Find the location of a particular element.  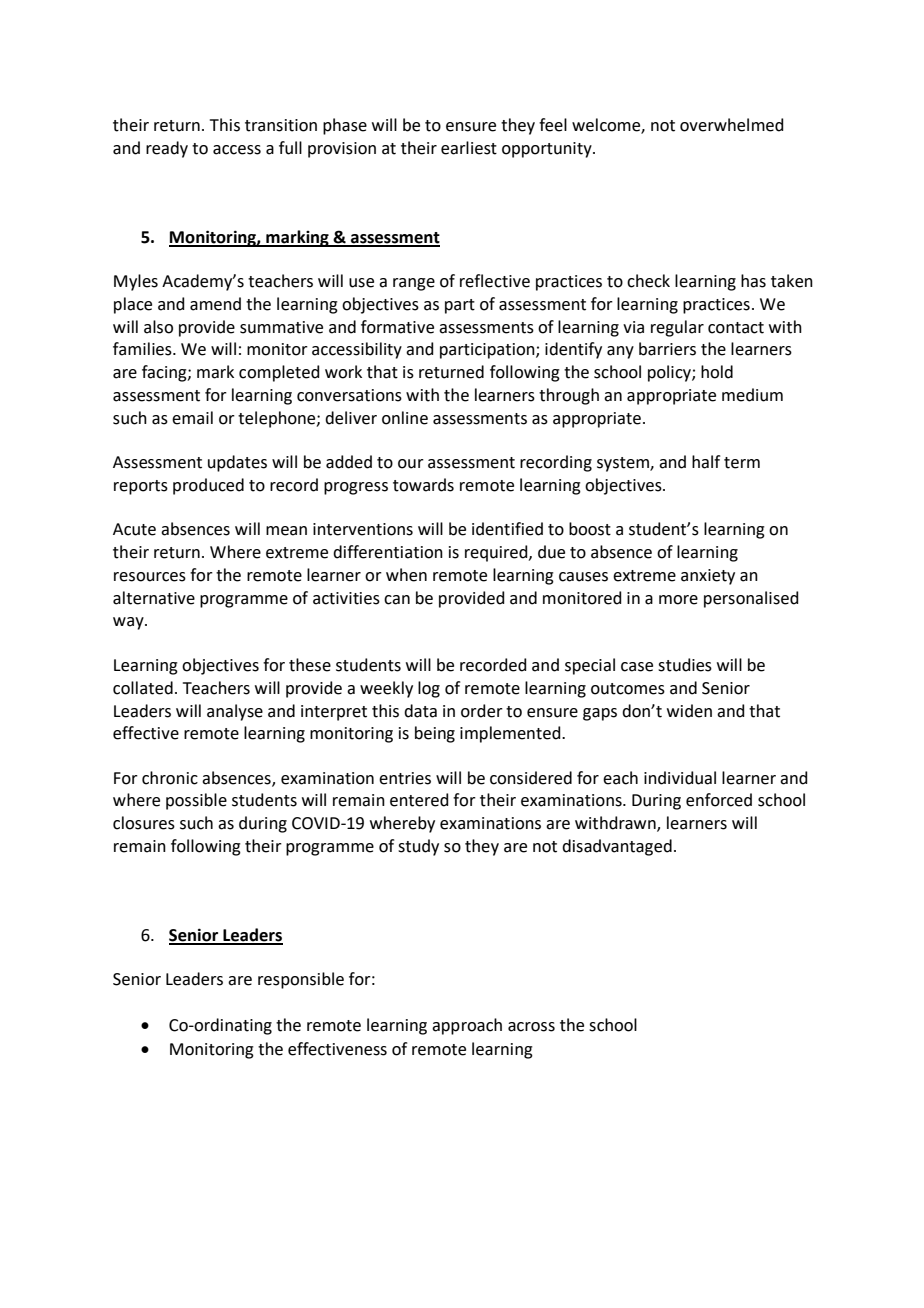

hold is located at coordinates (717, 372).
